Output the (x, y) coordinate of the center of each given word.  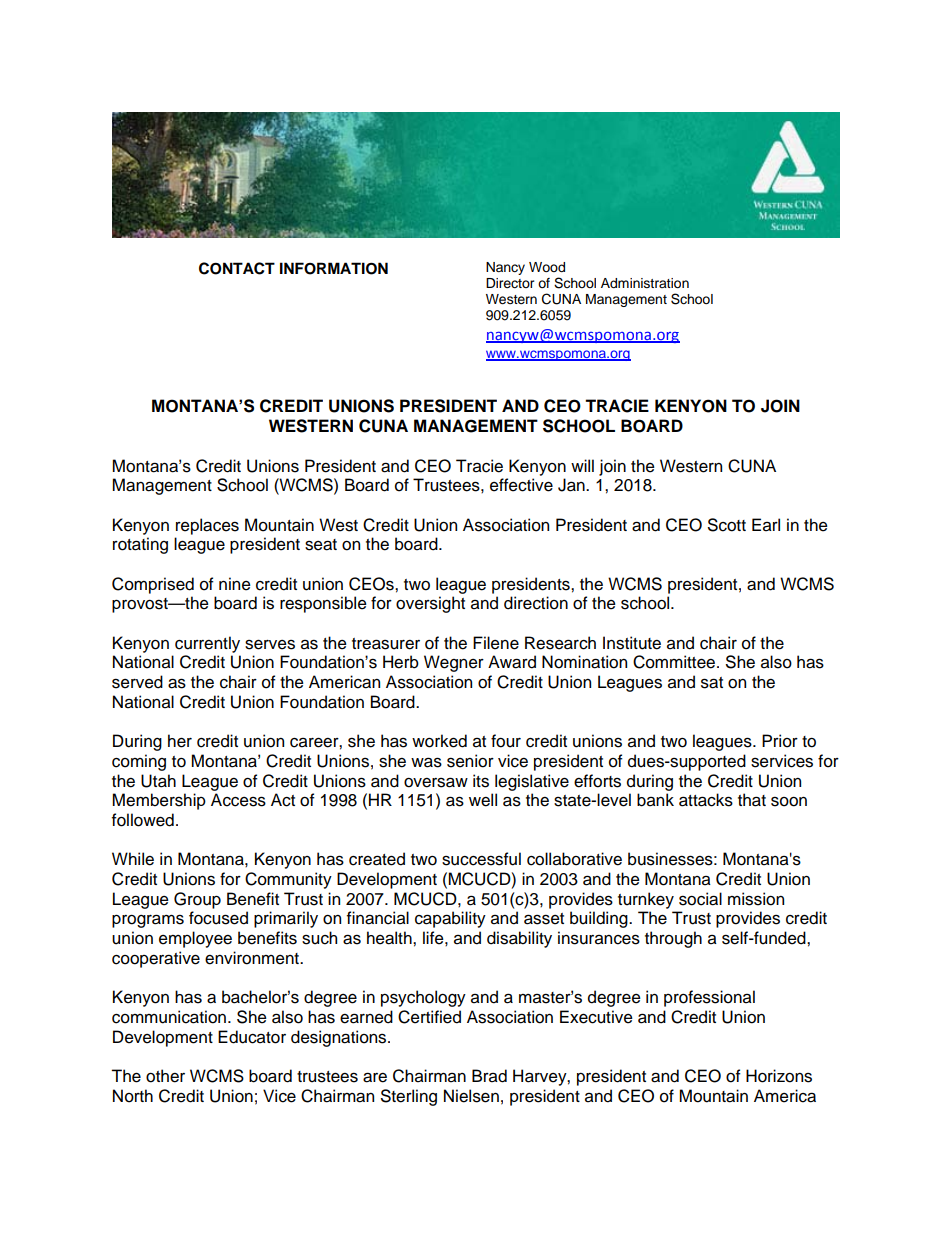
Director (510, 283)
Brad (489, 1076)
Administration (645, 283)
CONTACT (237, 268)
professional (709, 998)
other (165, 1076)
